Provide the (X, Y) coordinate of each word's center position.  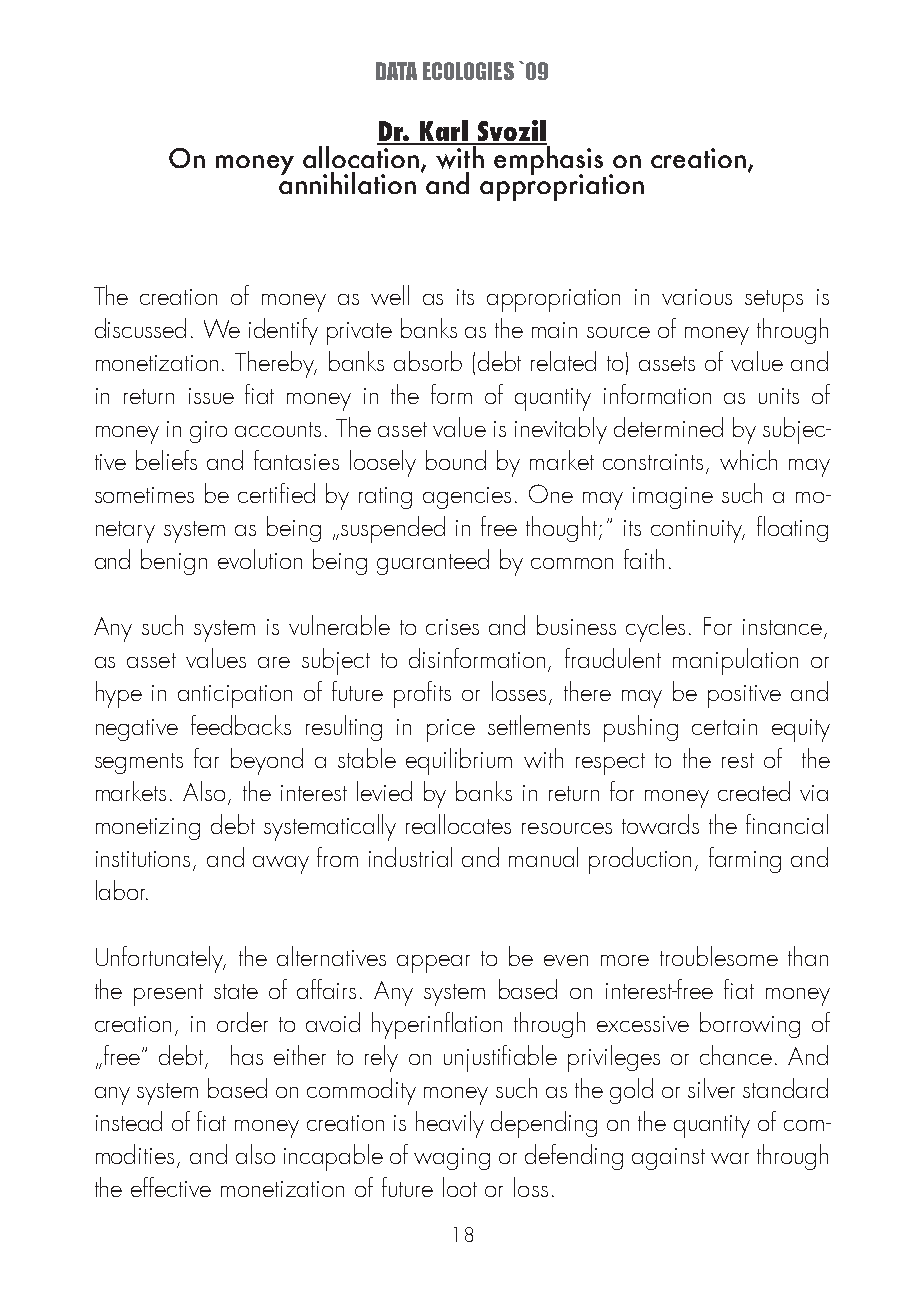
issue (211, 396)
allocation (362, 156)
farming (745, 860)
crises (452, 627)
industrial (410, 857)
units (779, 396)
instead (129, 1121)
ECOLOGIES (468, 71)
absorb (428, 361)
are (274, 662)
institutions (143, 859)
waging (452, 1159)
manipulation (735, 661)
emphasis (548, 160)
